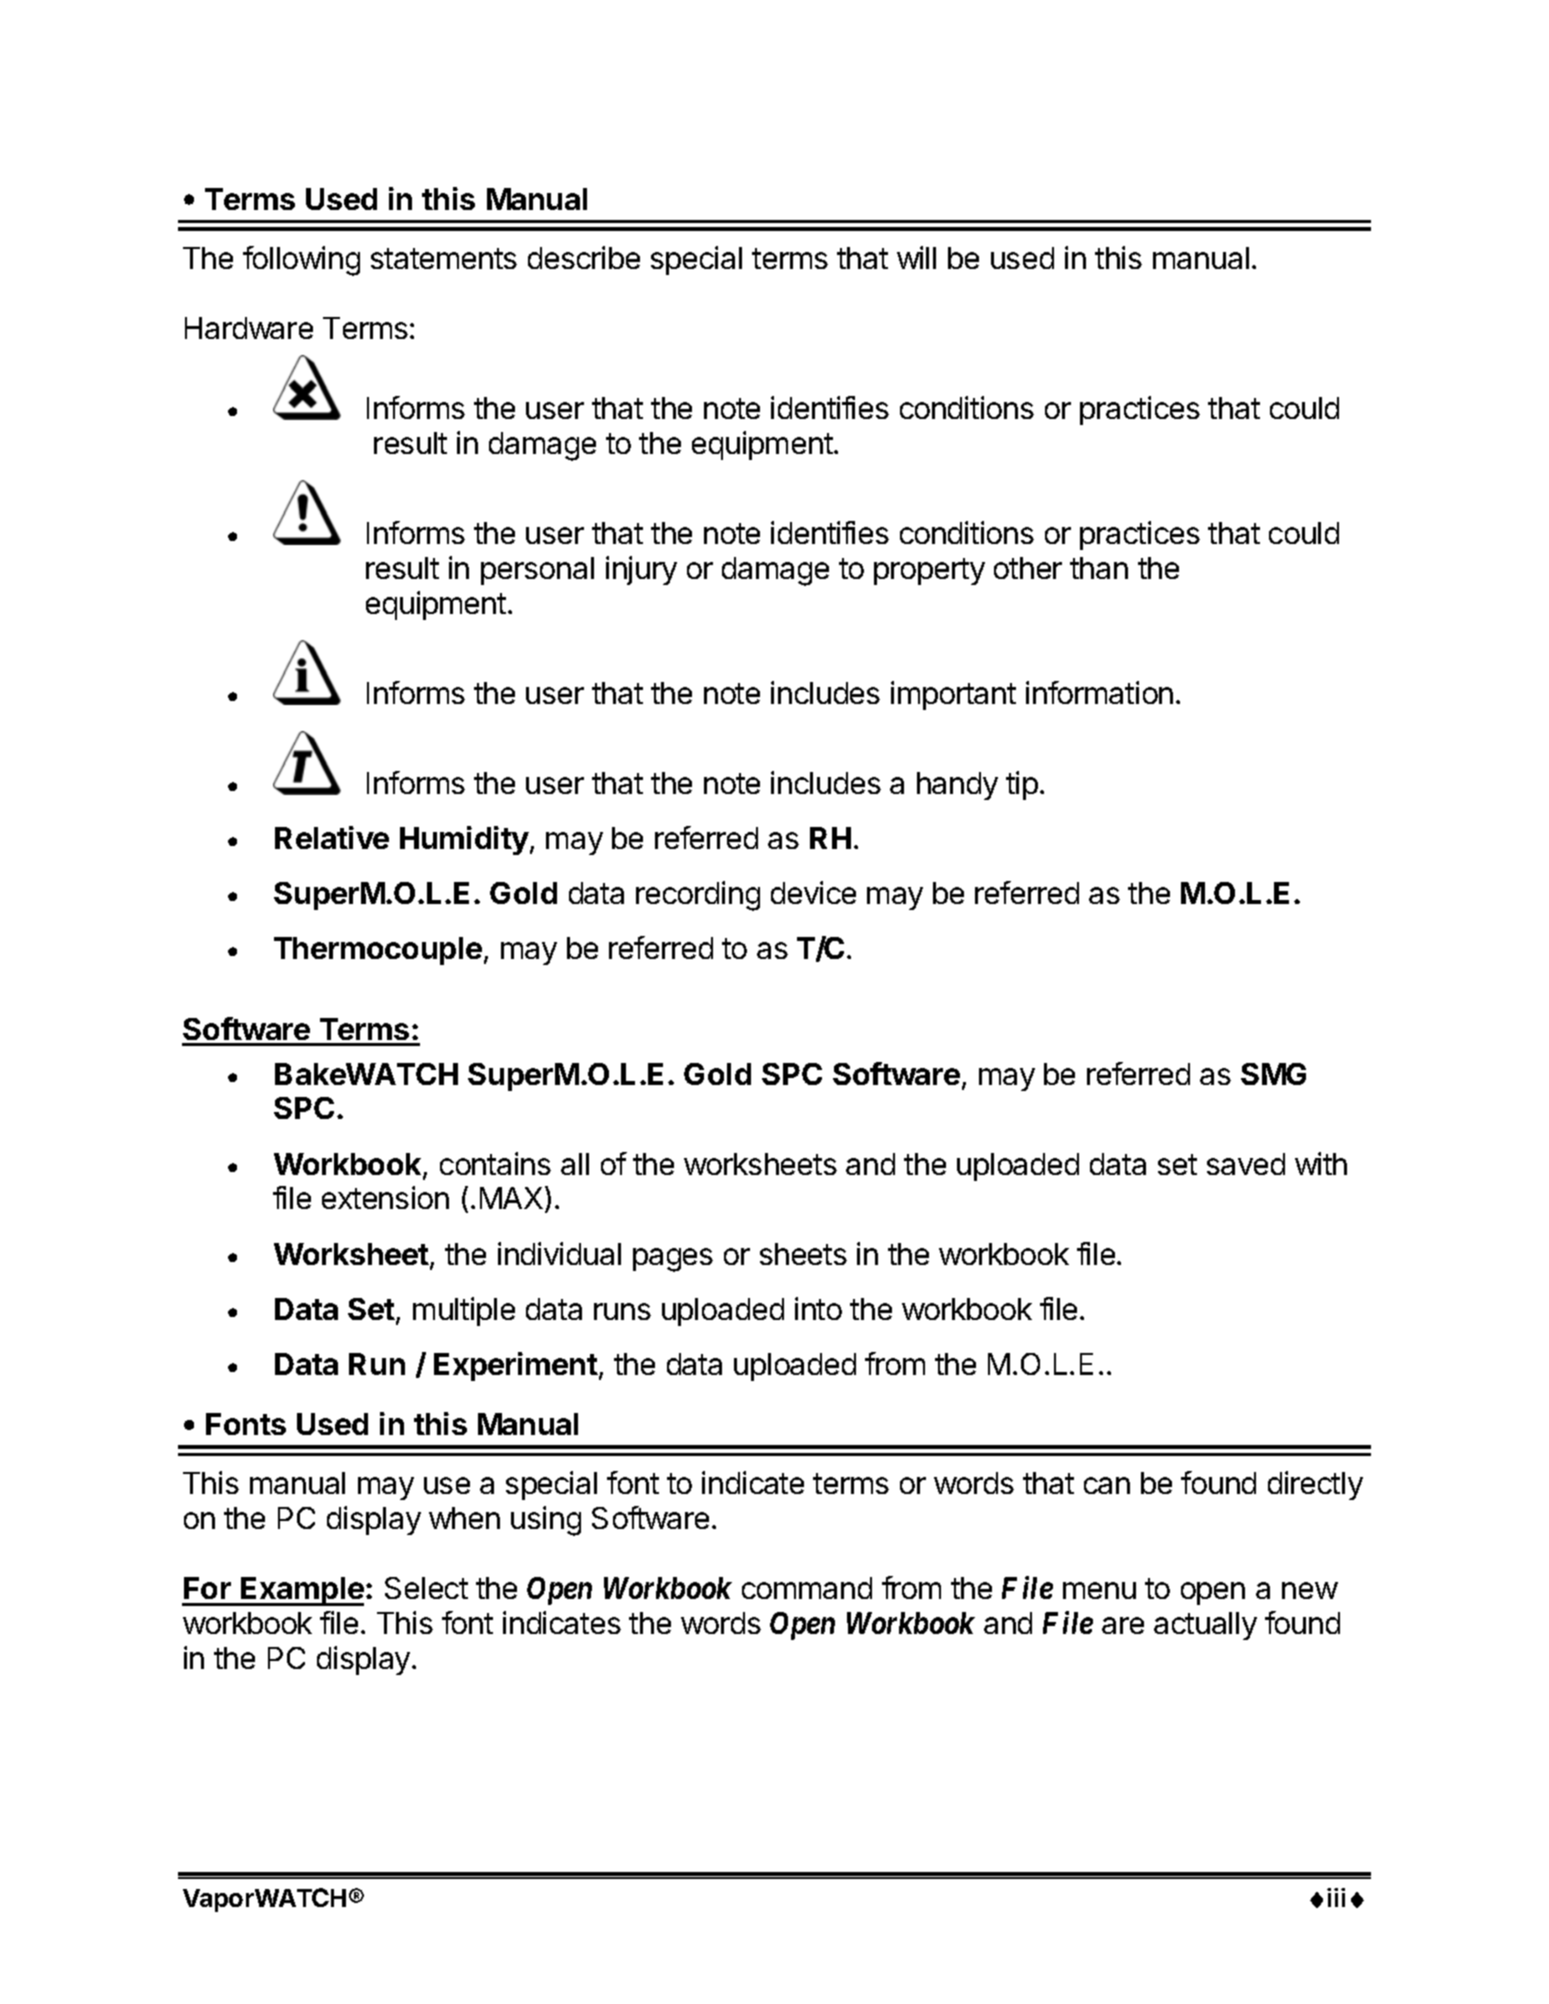 The height and width of the image is (2004, 1549). I want to click on statements, so click(444, 258).
